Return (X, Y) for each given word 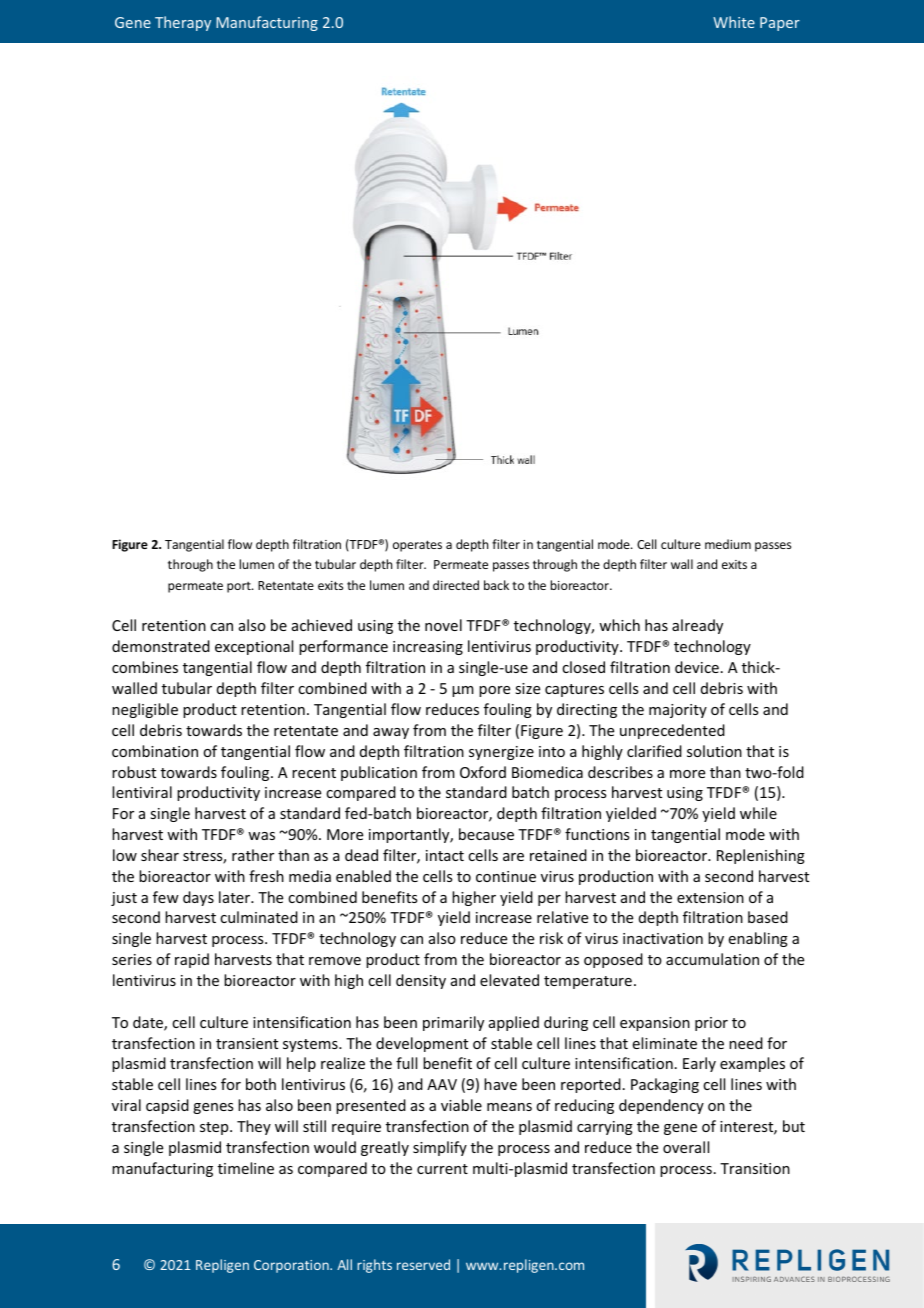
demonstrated (161, 646)
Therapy (183, 23)
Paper (780, 24)
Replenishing (761, 856)
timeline (246, 1168)
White (734, 22)
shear (160, 855)
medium (728, 544)
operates (417, 546)
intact (445, 855)
